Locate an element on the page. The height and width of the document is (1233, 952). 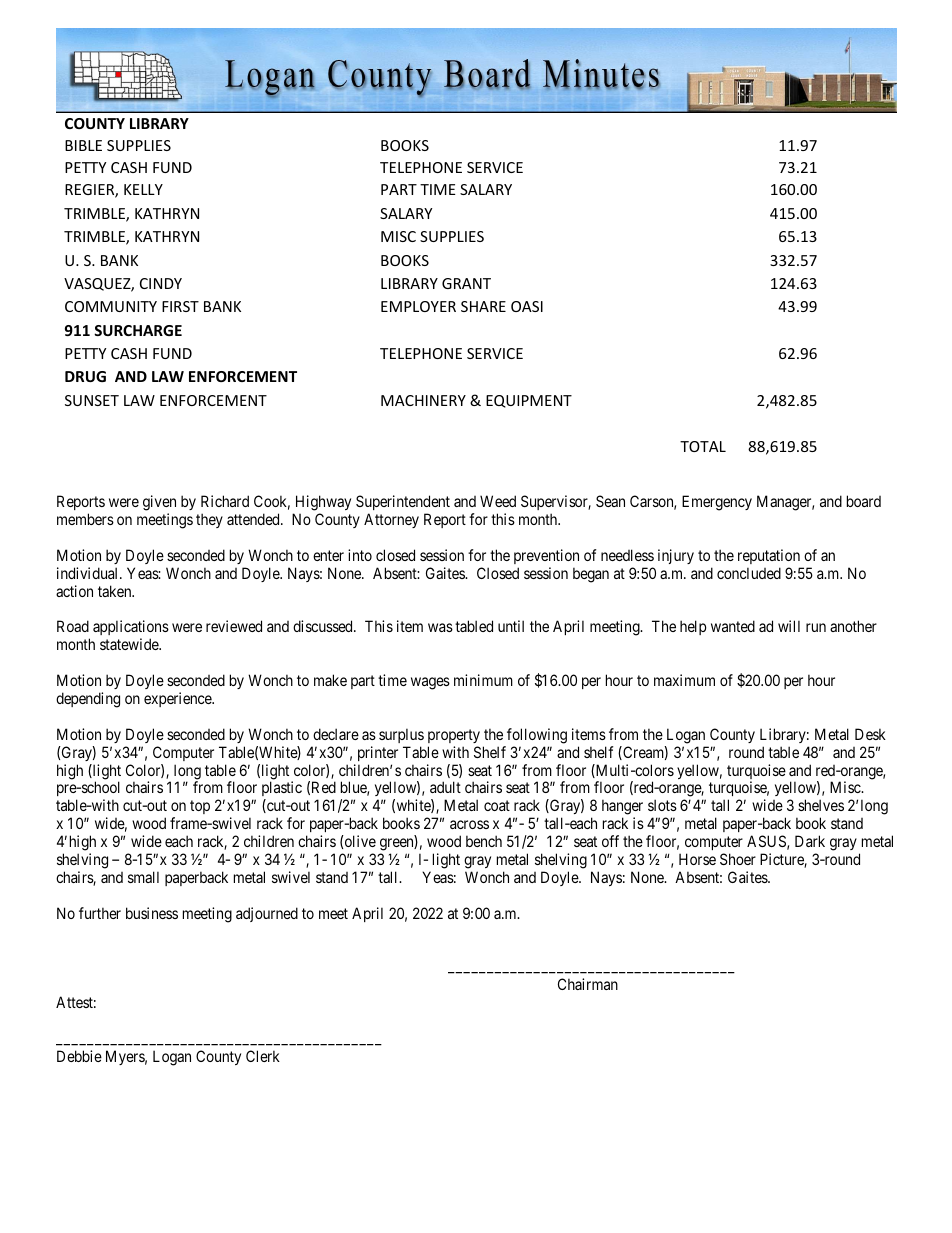
will is located at coordinates (789, 626).
